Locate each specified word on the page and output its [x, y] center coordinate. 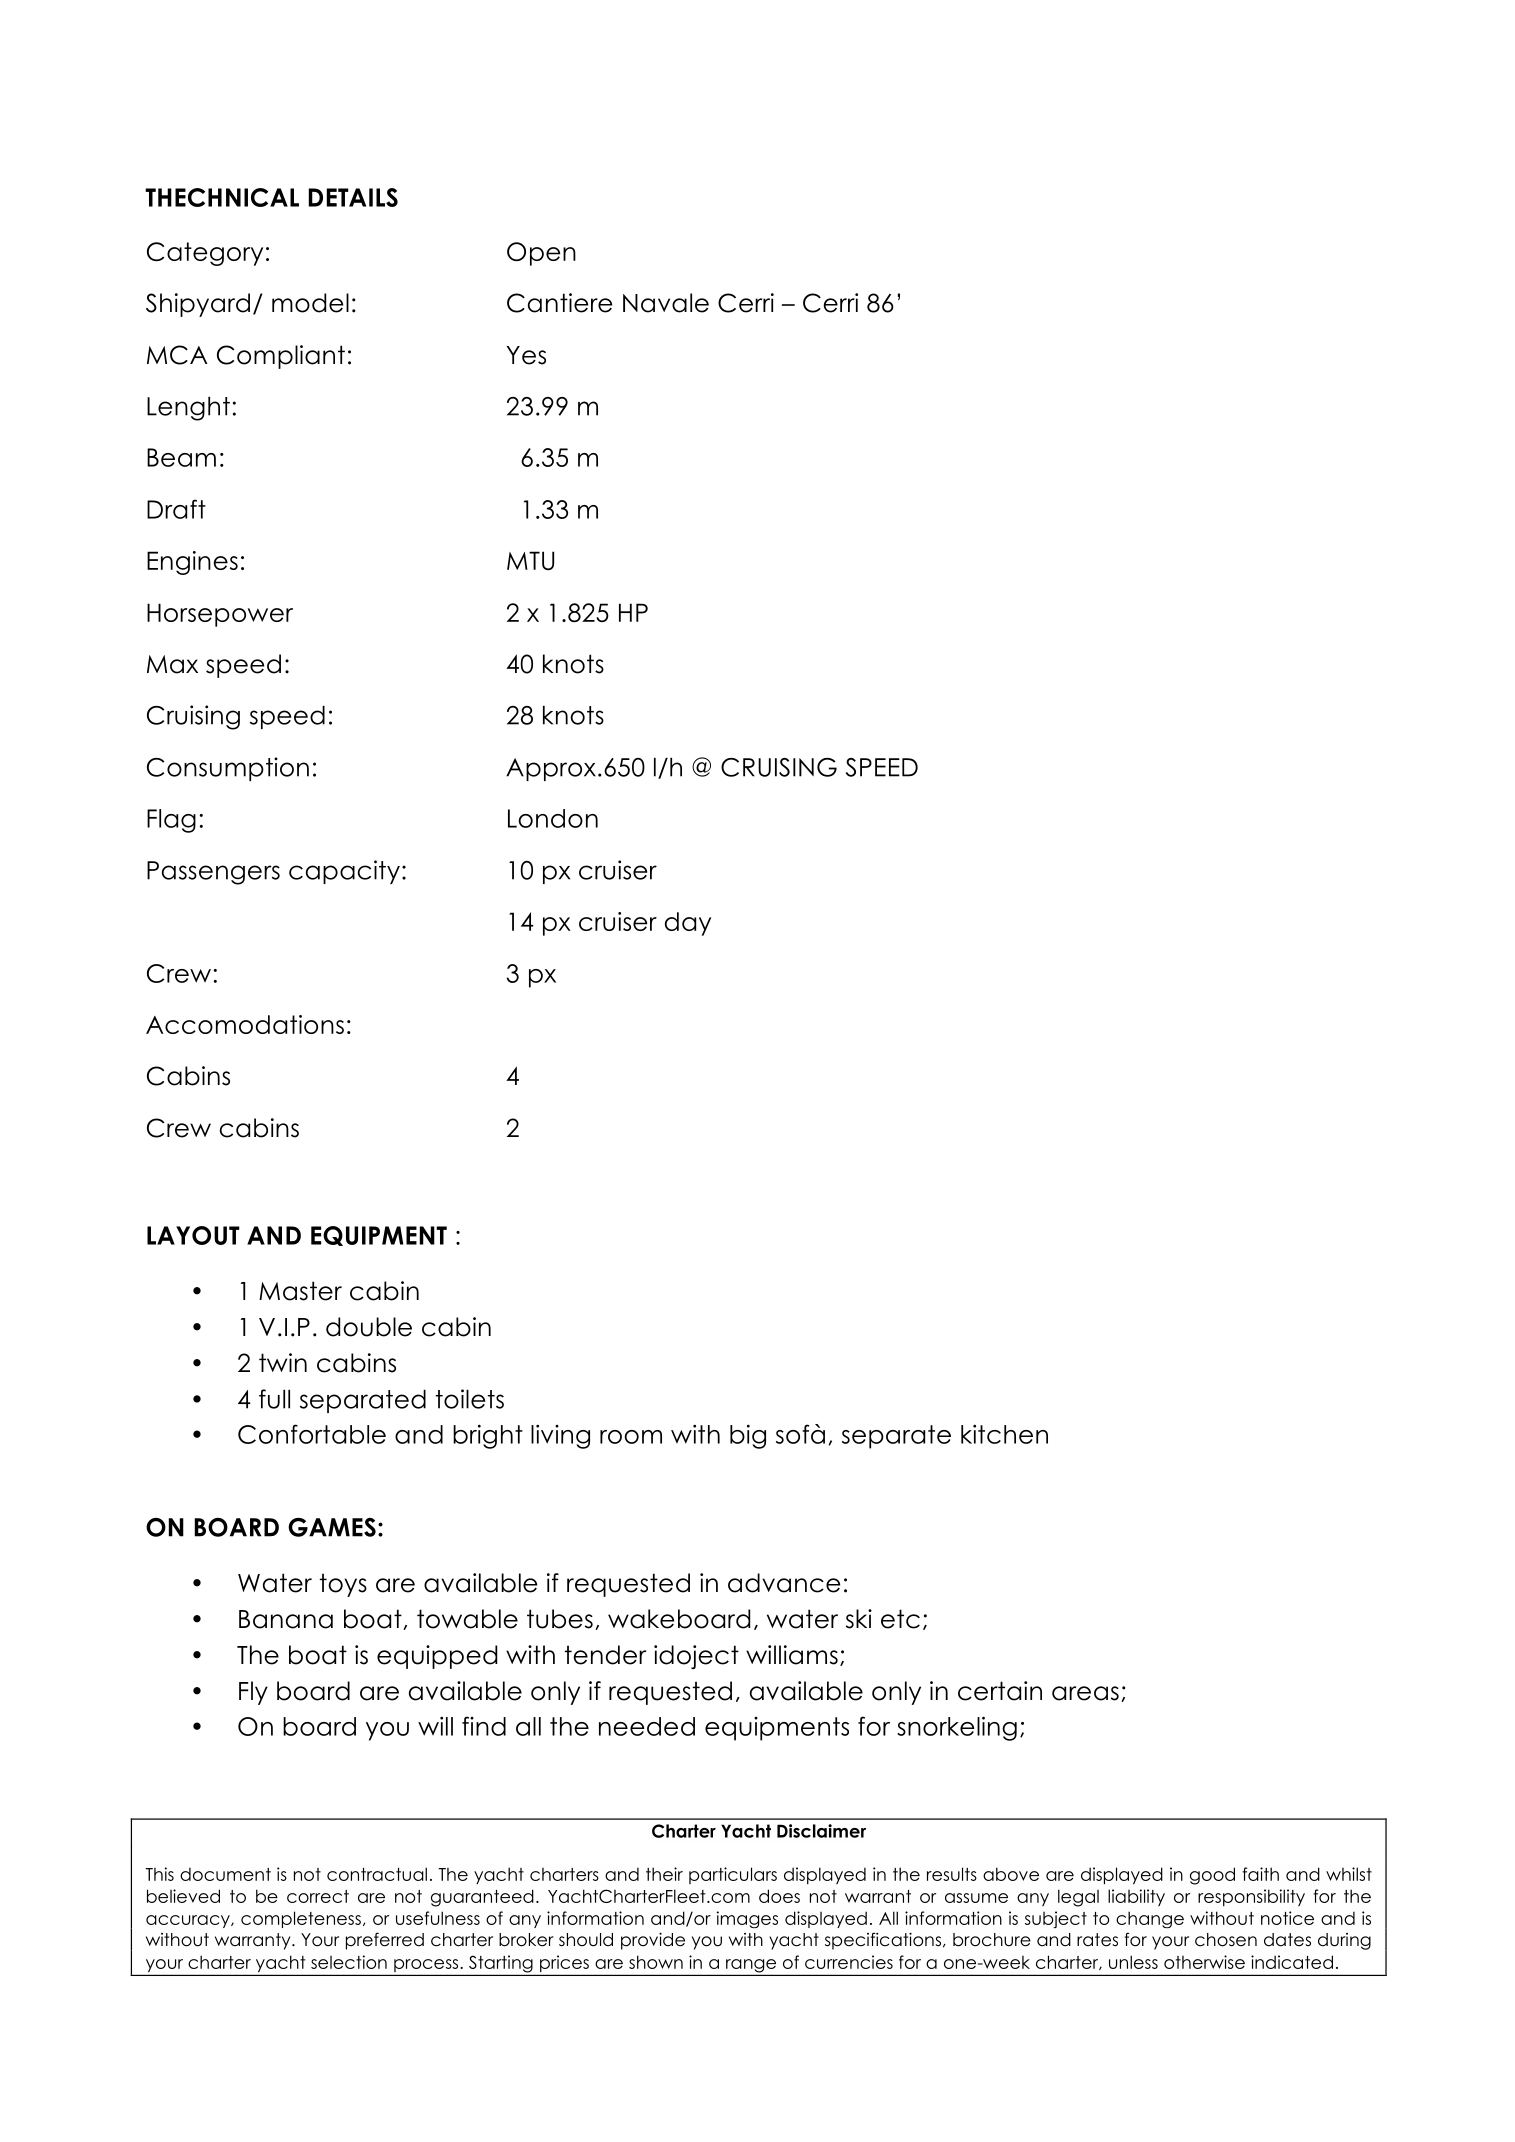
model [310, 303]
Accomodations [245, 1024]
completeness [301, 1919]
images [747, 1919]
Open [541, 254]
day [688, 924]
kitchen [1004, 1434]
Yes [526, 355]
